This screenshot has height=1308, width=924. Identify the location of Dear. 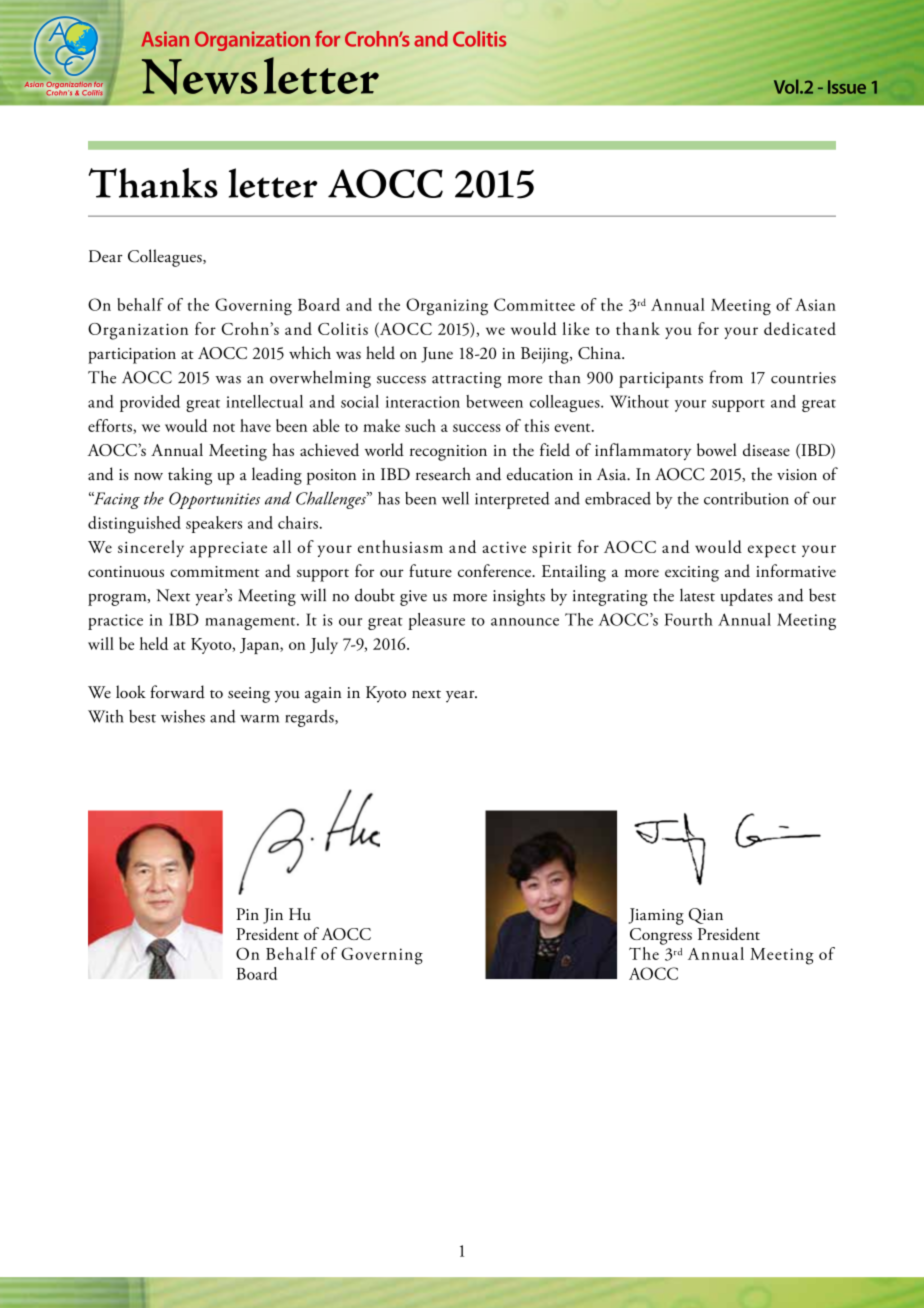
(106, 256).
